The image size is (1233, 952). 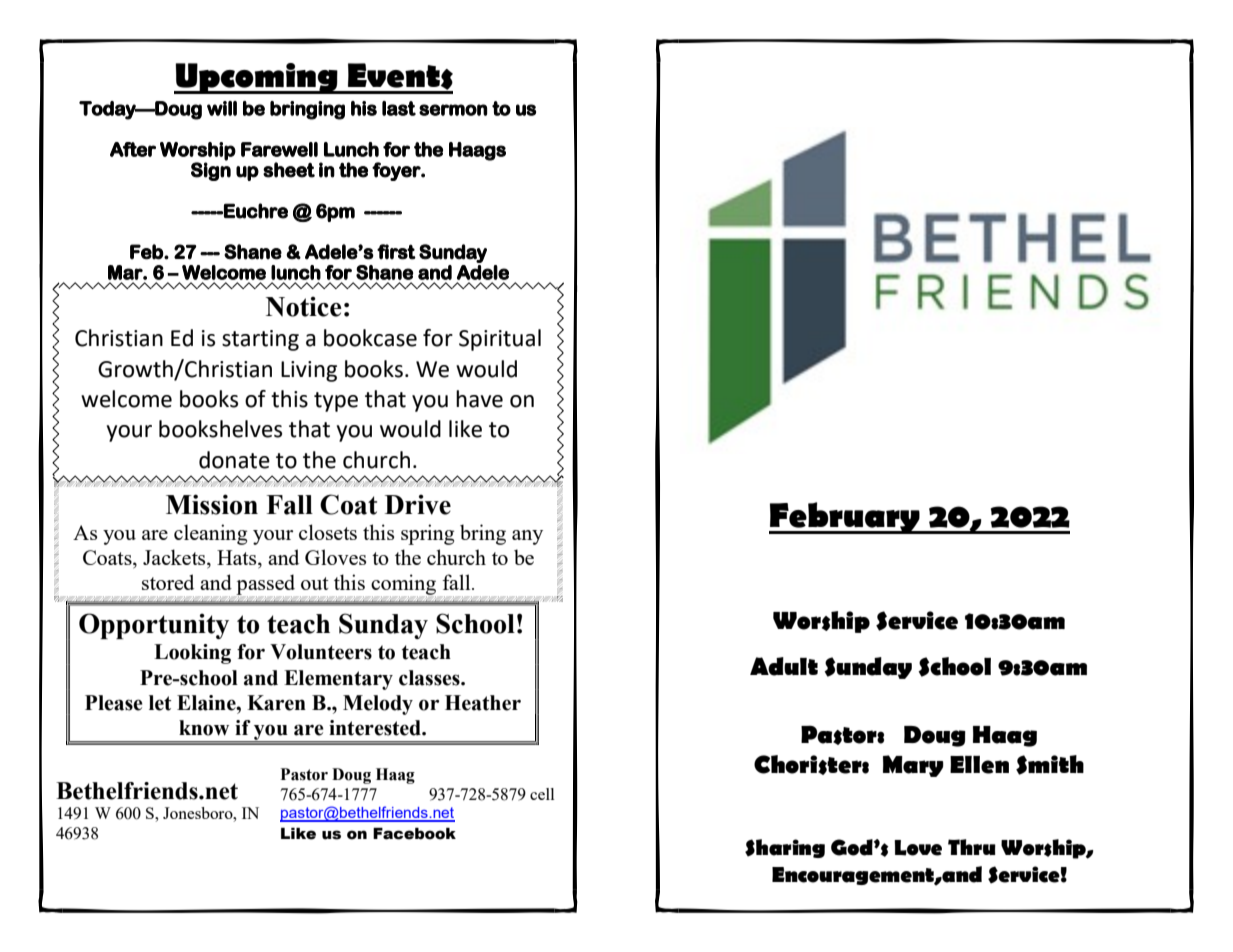 What do you see at coordinates (542, 794) in the page?
I see `cell` at bounding box center [542, 794].
